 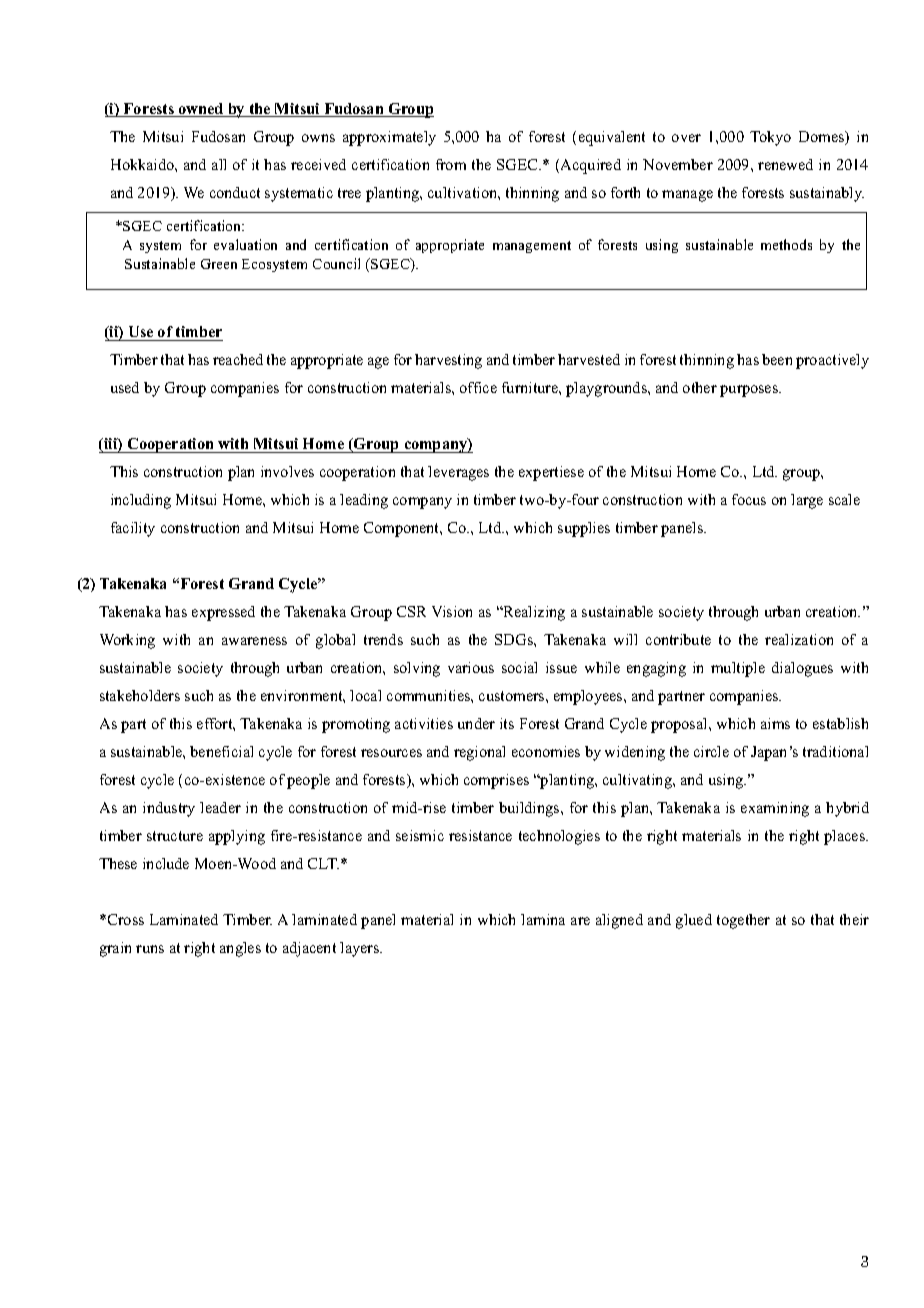 What do you see at coordinates (770, 138) in the image?
I see `Tokyo` at bounding box center [770, 138].
